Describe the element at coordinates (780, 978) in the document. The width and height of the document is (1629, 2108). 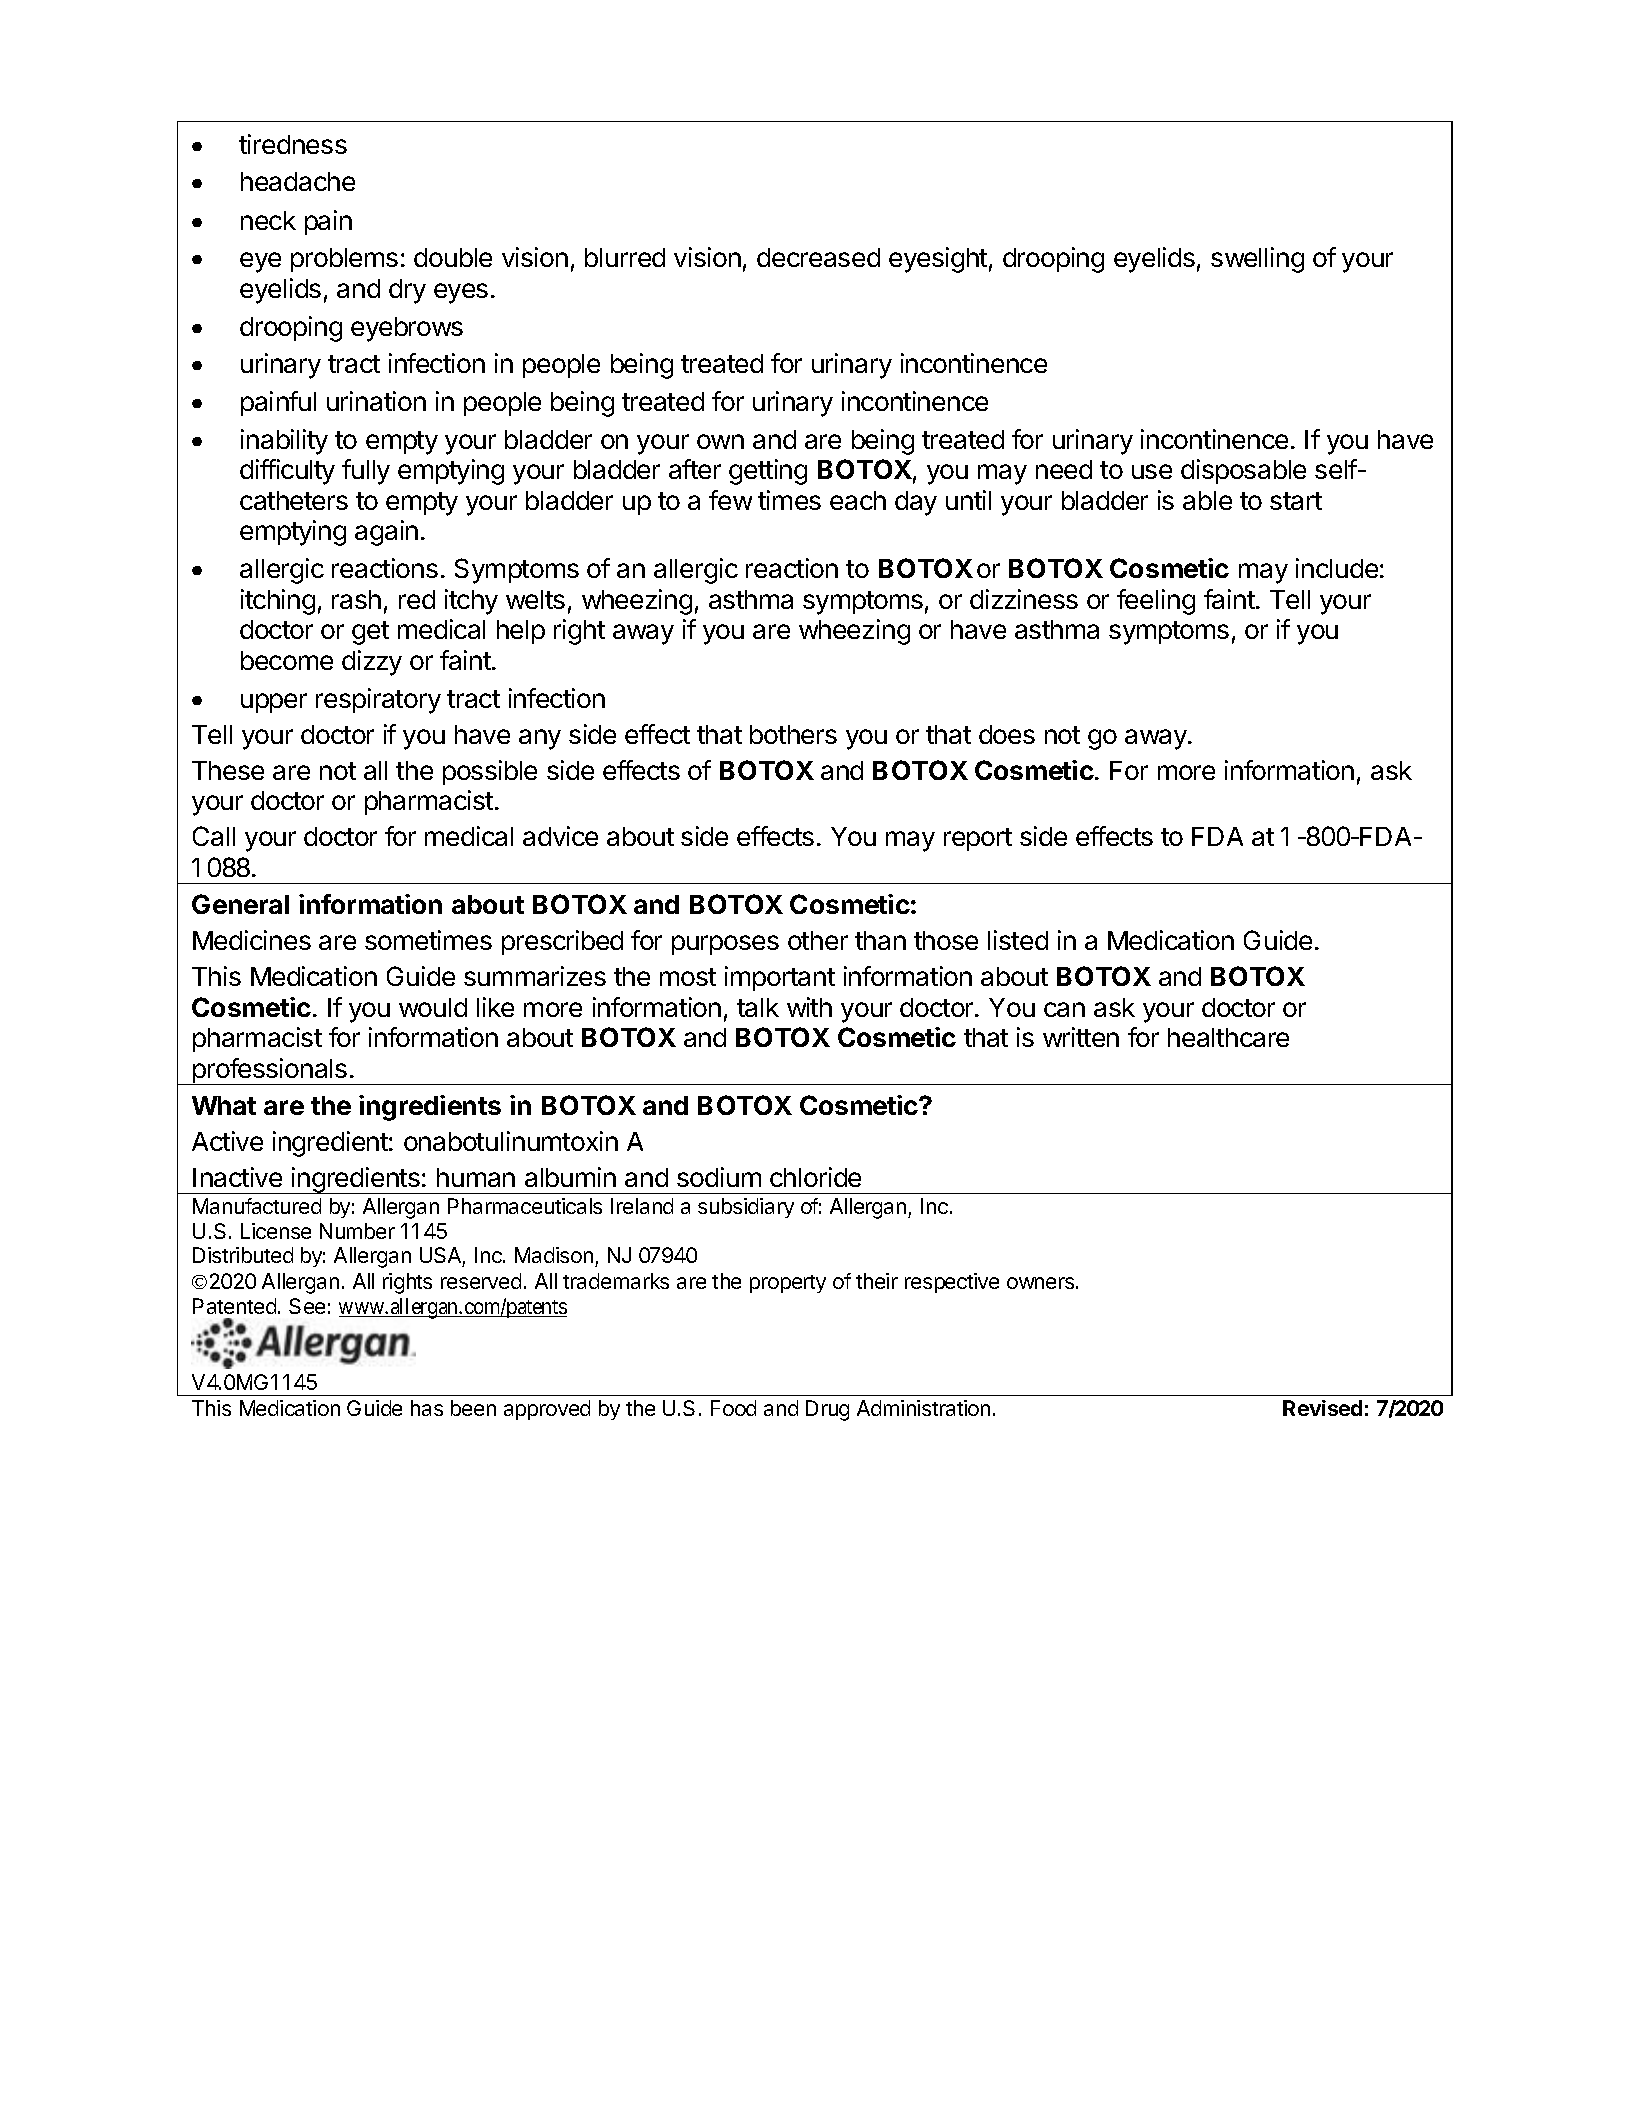
I see `important` at that location.
